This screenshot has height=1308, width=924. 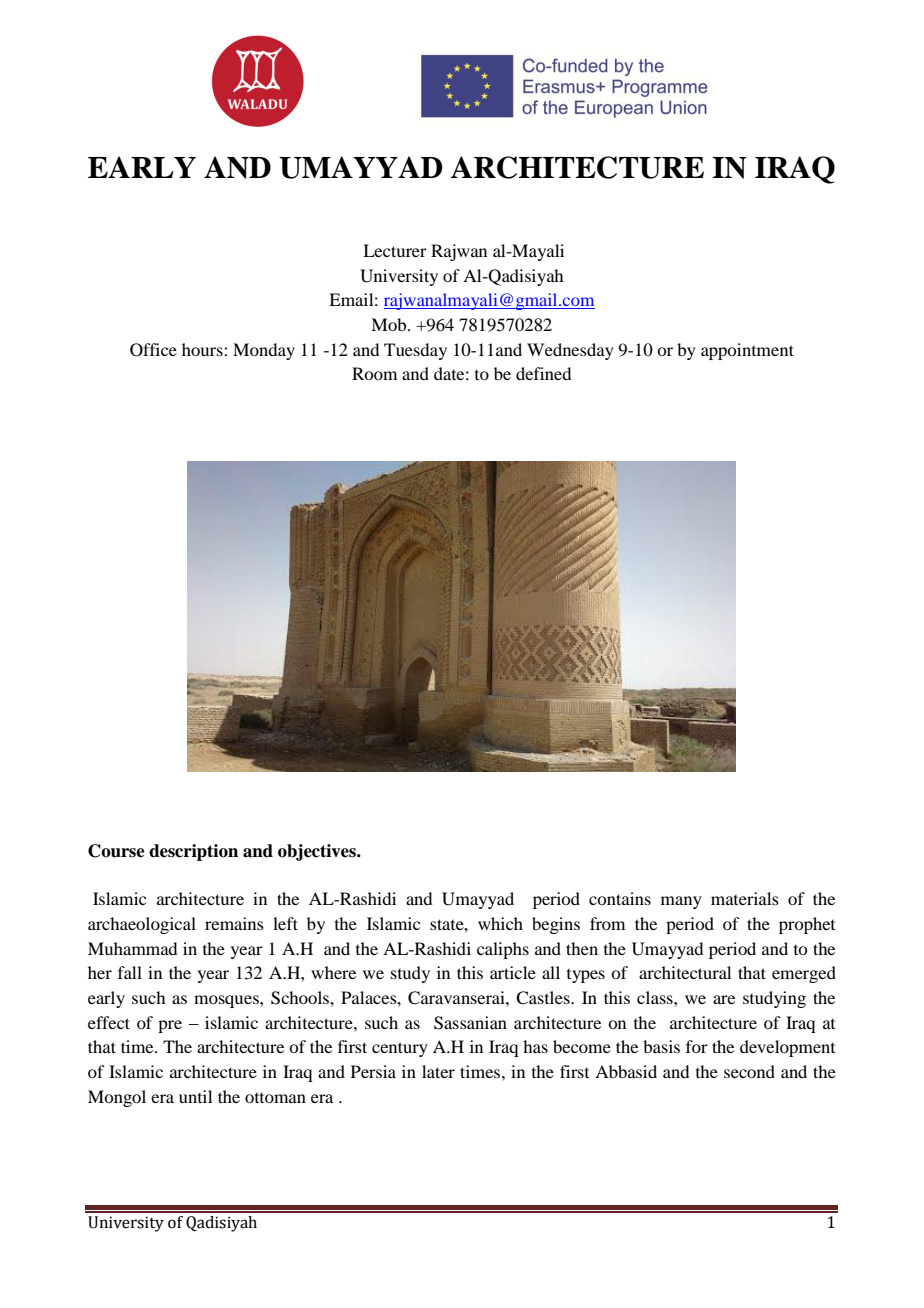 What do you see at coordinates (193, 852) in the screenshot?
I see `description` at bounding box center [193, 852].
